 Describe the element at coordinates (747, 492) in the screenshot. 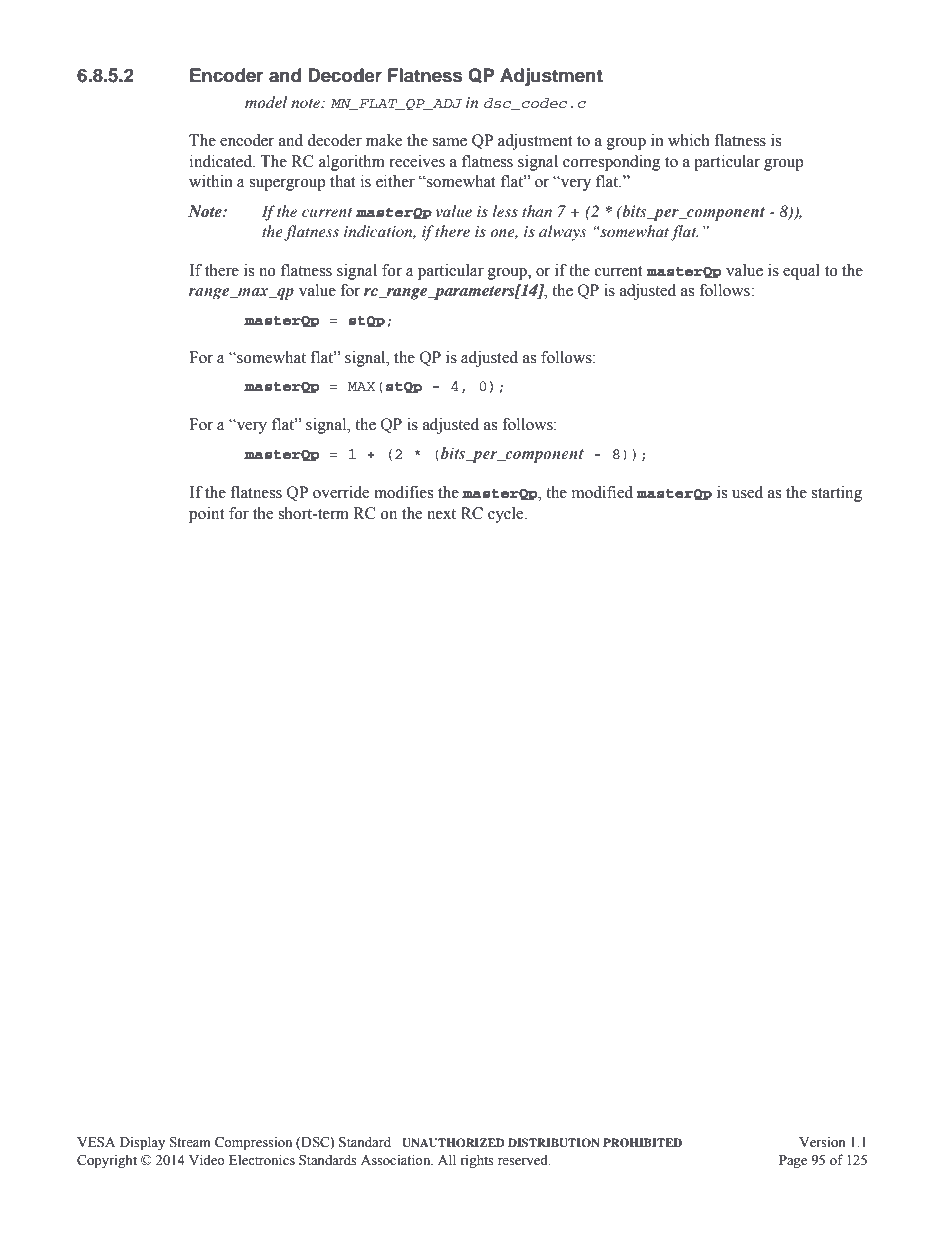

I see `used` at that location.
